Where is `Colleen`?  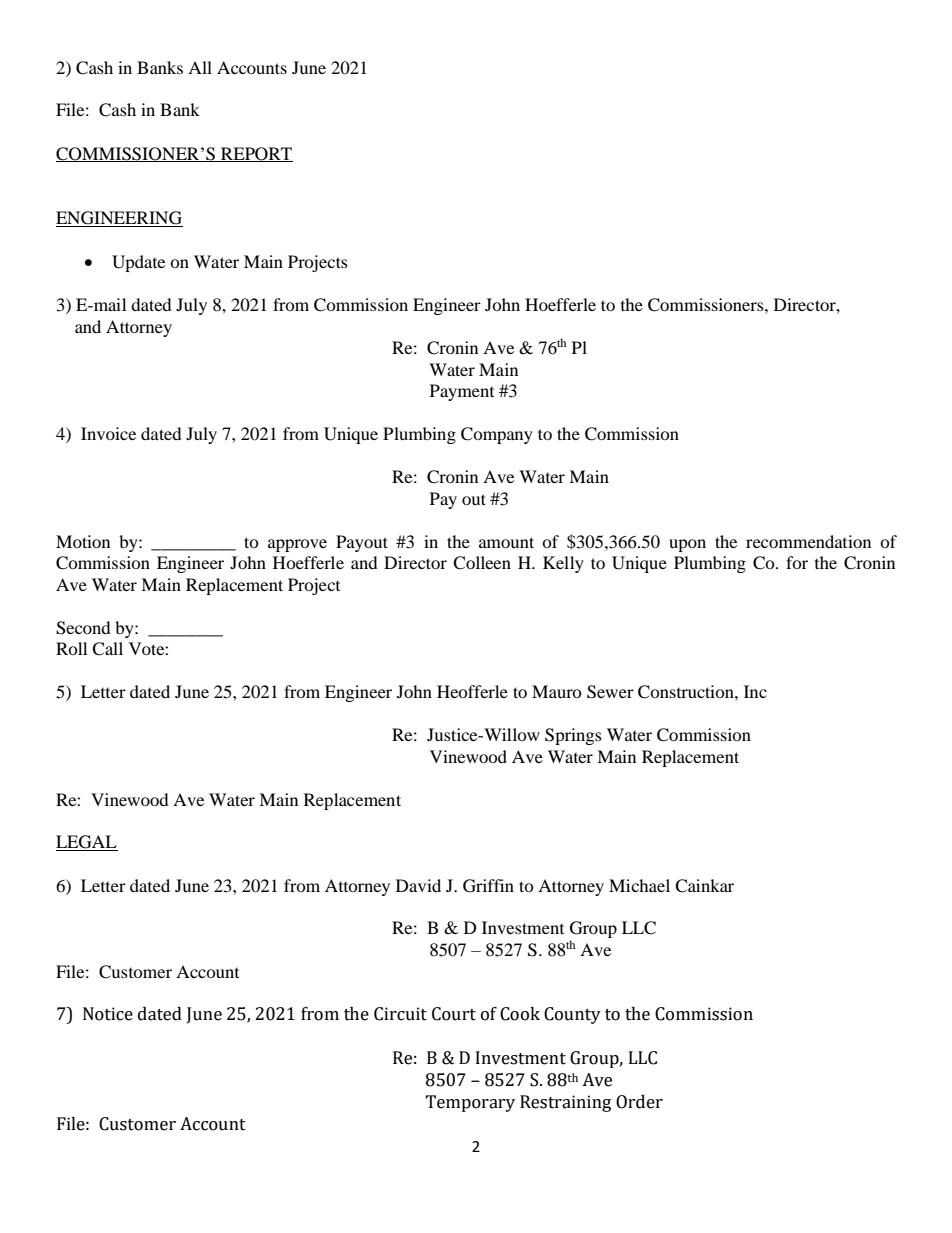
Colleen is located at coordinates (482, 563).
